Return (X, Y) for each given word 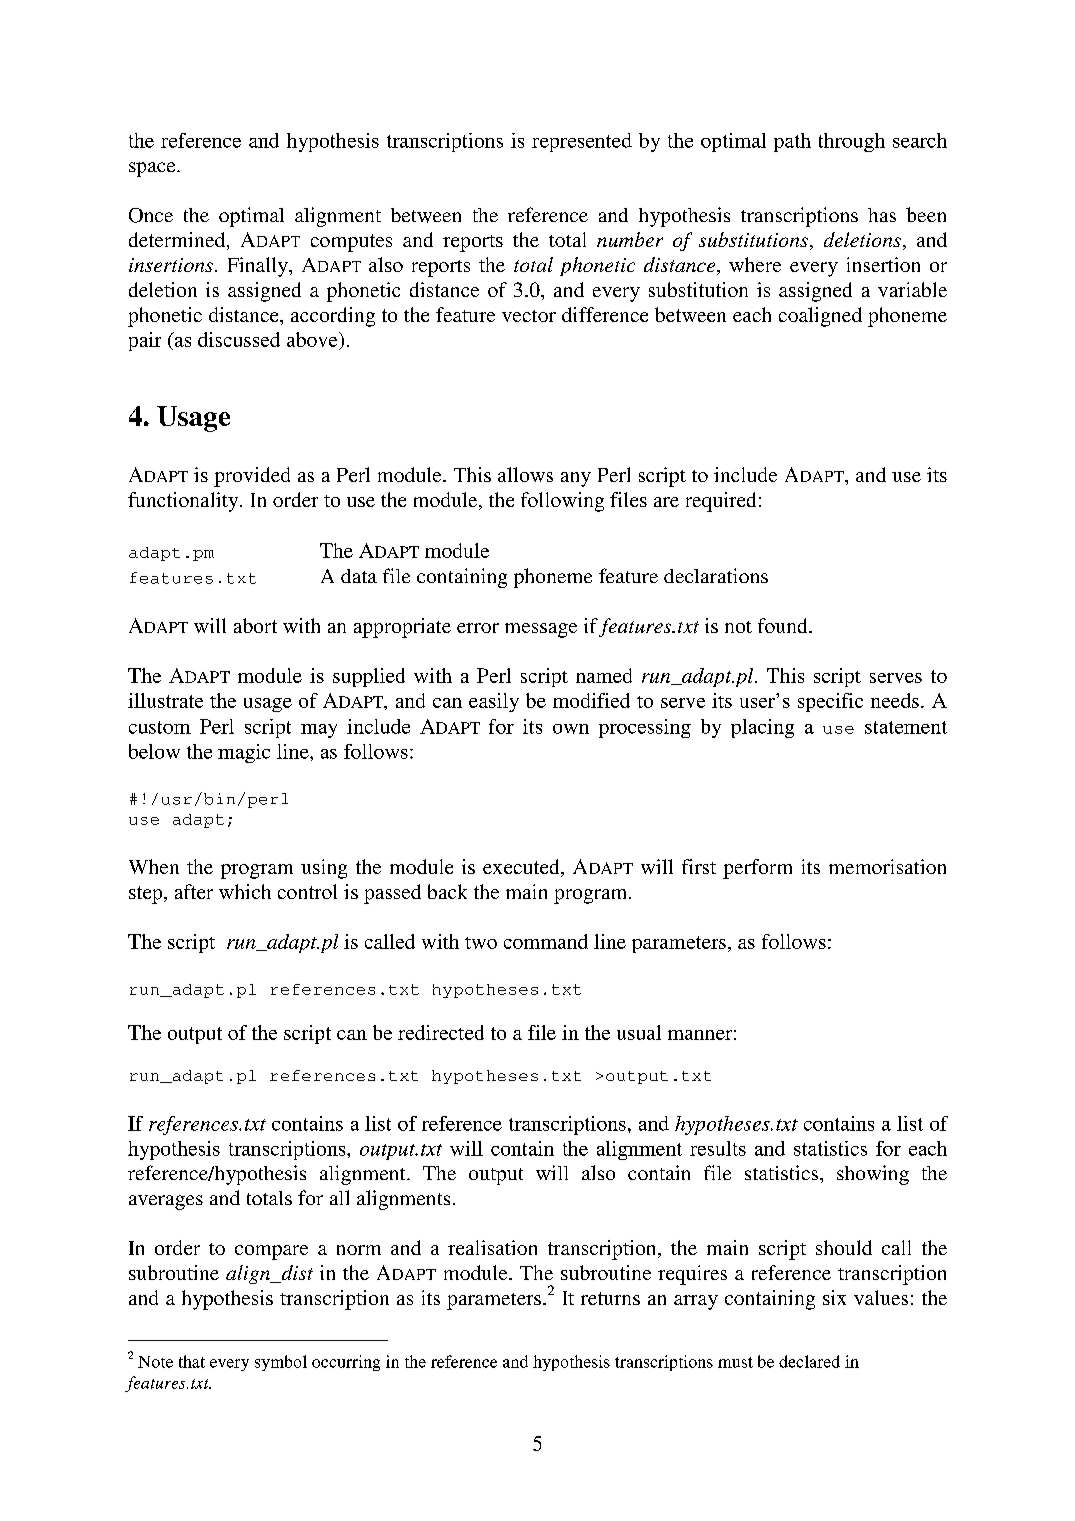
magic (244, 753)
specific (830, 702)
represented (582, 142)
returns (610, 1298)
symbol (281, 1363)
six (834, 1297)
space (153, 169)
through (852, 142)
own (571, 729)
